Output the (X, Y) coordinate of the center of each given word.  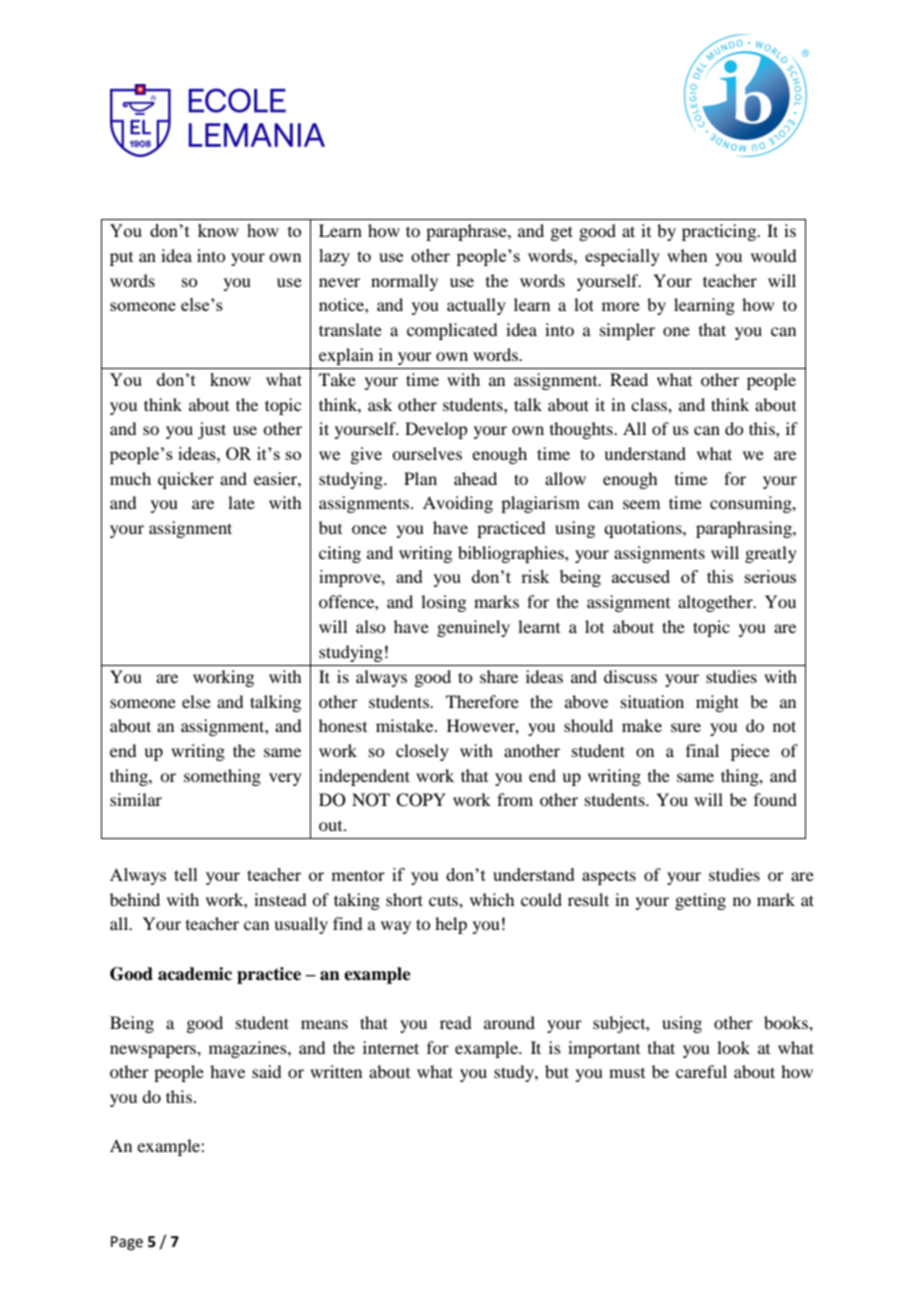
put (121, 259)
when (687, 255)
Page (127, 1243)
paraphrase (467, 232)
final (702, 750)
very (285, 779)
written (336, 1071)
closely (422, 752)
